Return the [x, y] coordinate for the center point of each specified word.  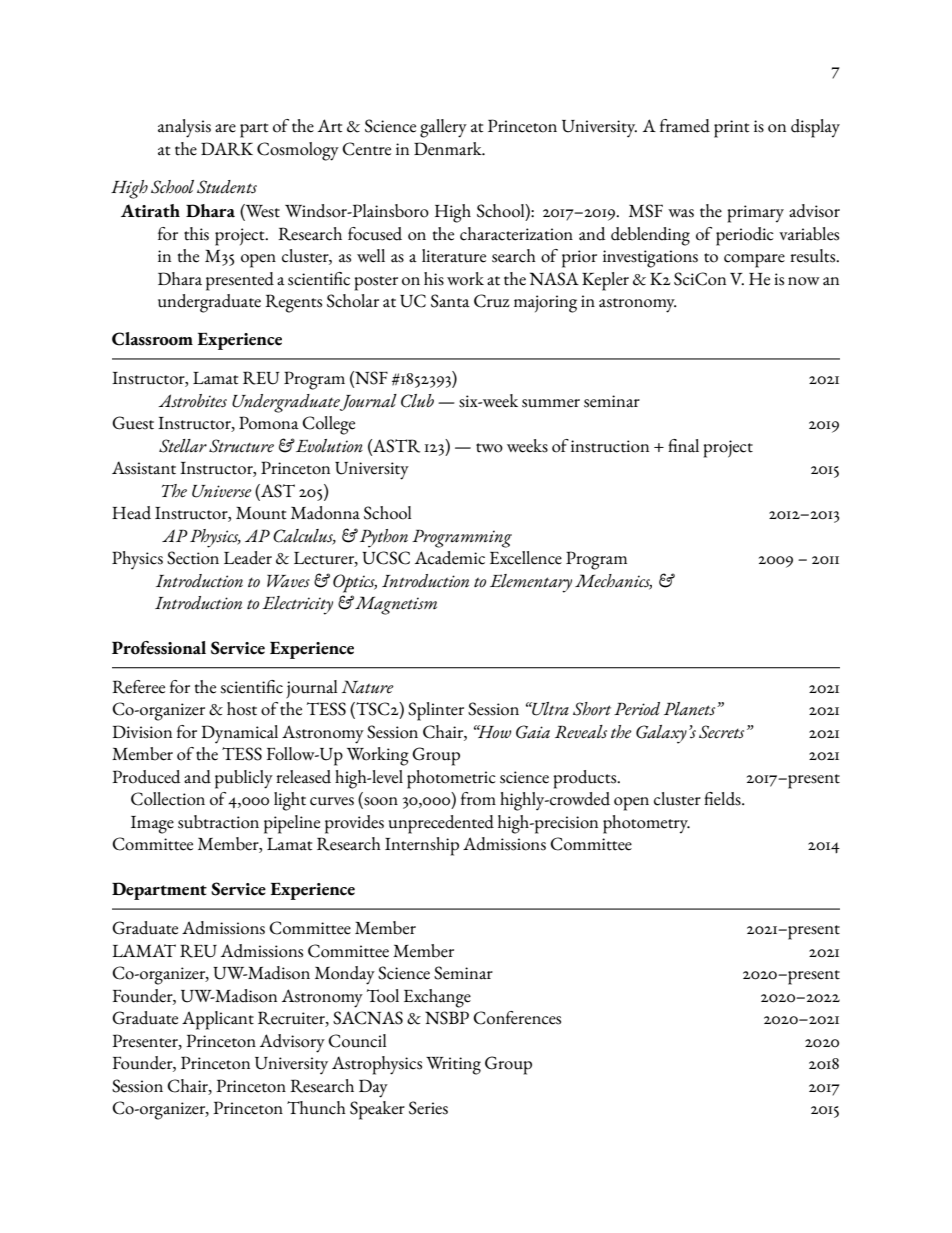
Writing [453, 1066]
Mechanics [613, 581]
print [731, 129]
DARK [227, 149]
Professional [159, 648]
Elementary [531, 583]
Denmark [449, 149]
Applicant [218, 1020]
